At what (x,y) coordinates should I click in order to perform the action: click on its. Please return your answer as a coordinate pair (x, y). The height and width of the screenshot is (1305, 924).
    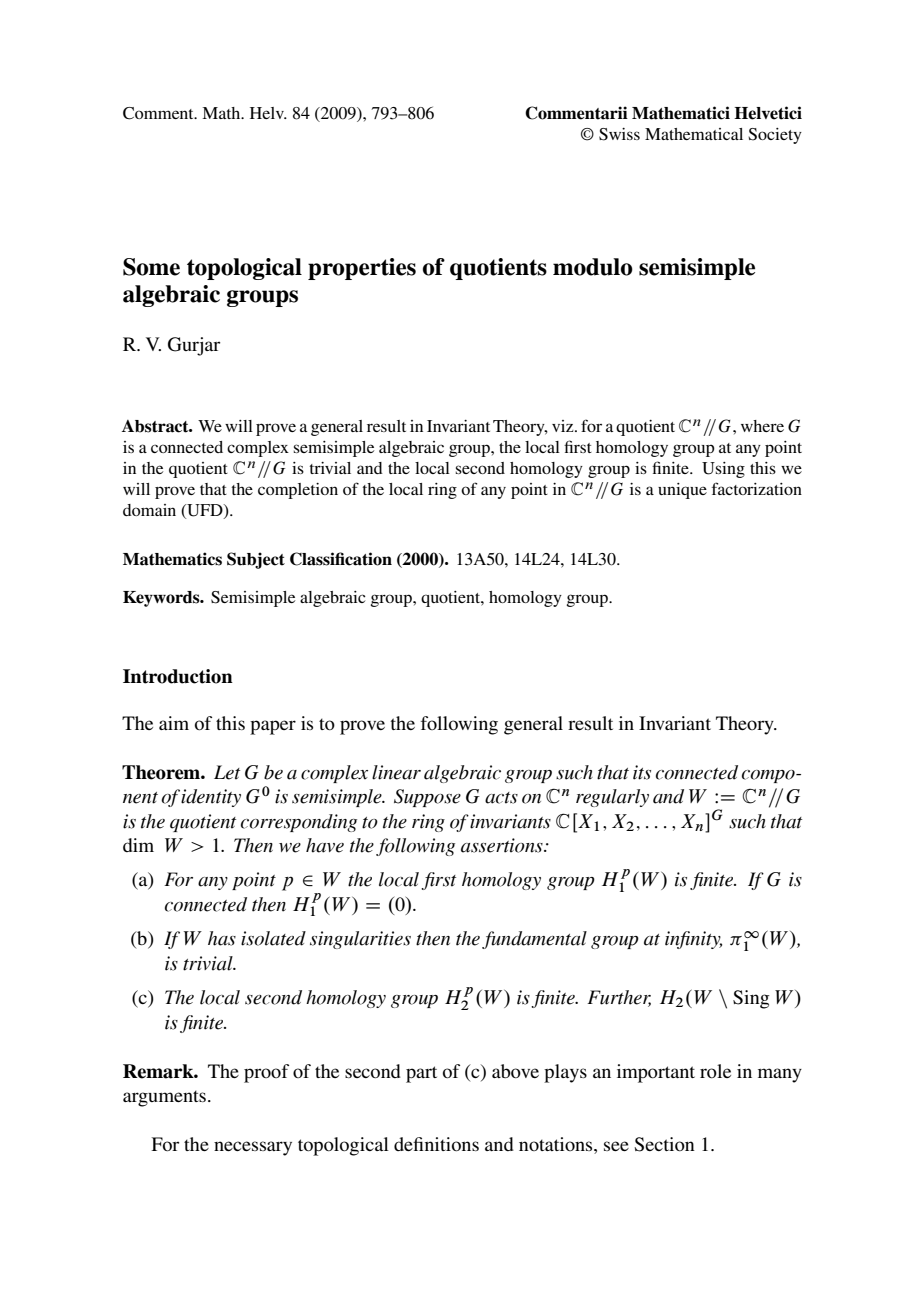
    Looking at the image, I should click on (642, 772).
